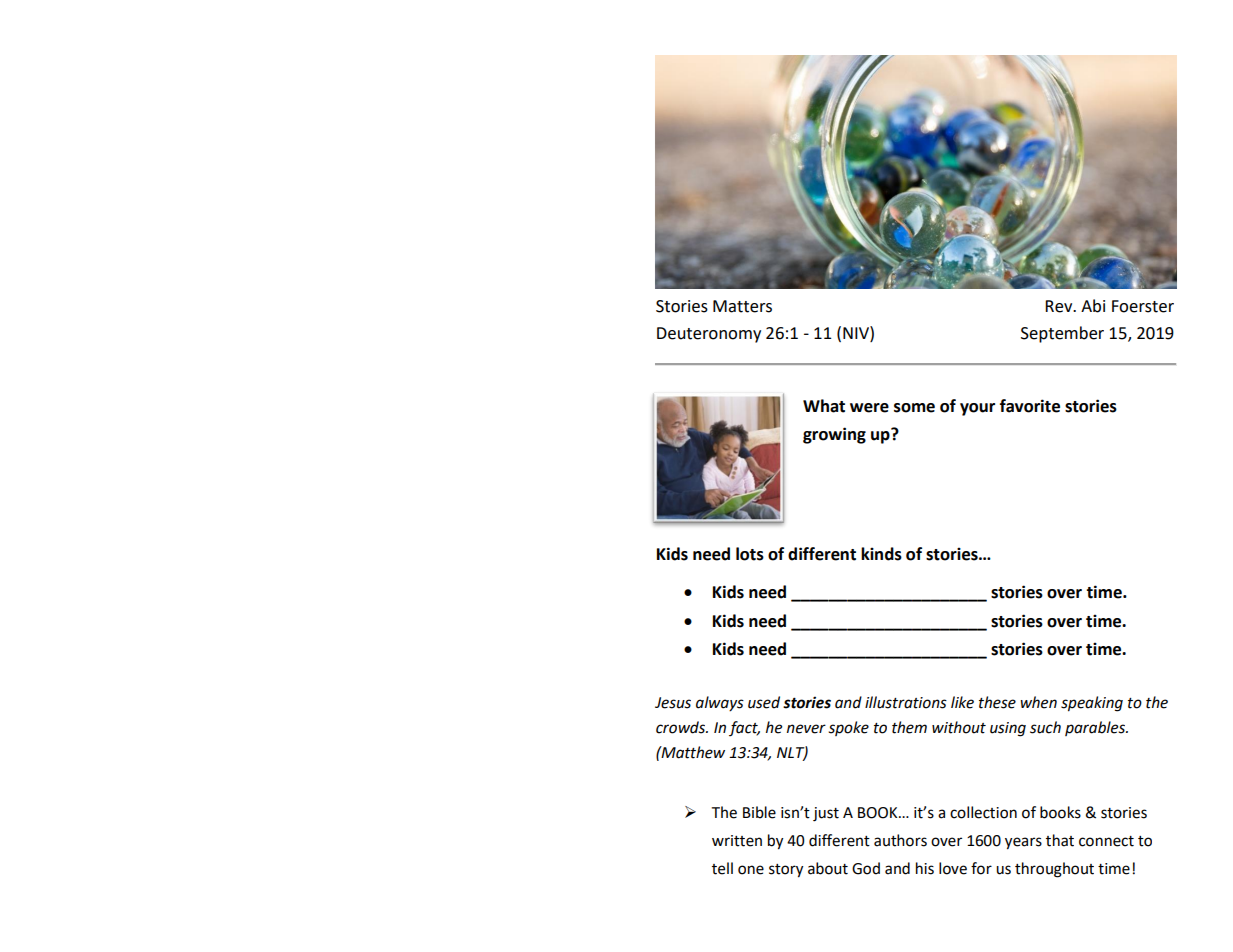 This image has width=1233, height=952. Describe the element at coordinates (709, 335) in the image. I see `Deuteronomy` at that location.
